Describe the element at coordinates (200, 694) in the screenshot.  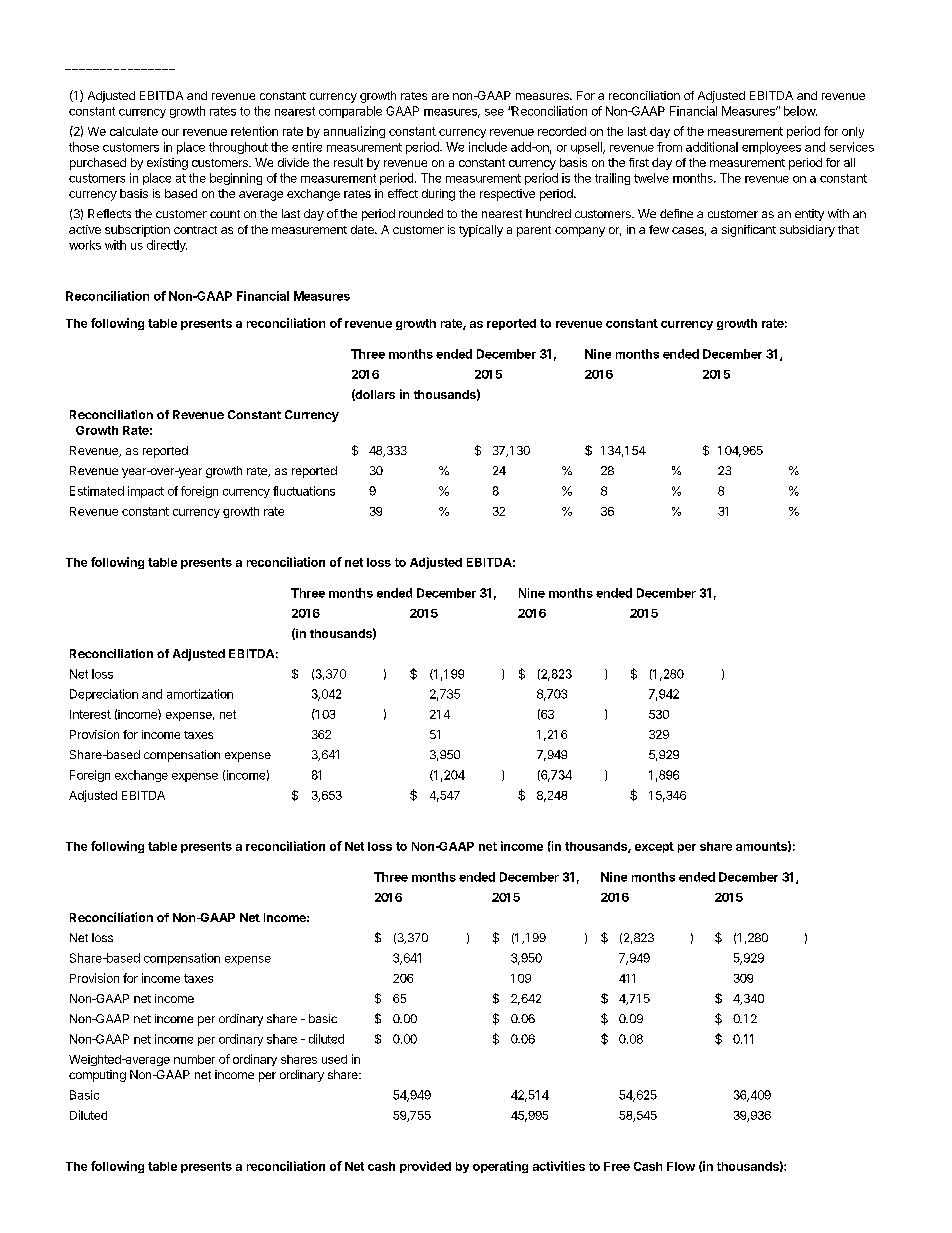
I see `amortization` at that location.
